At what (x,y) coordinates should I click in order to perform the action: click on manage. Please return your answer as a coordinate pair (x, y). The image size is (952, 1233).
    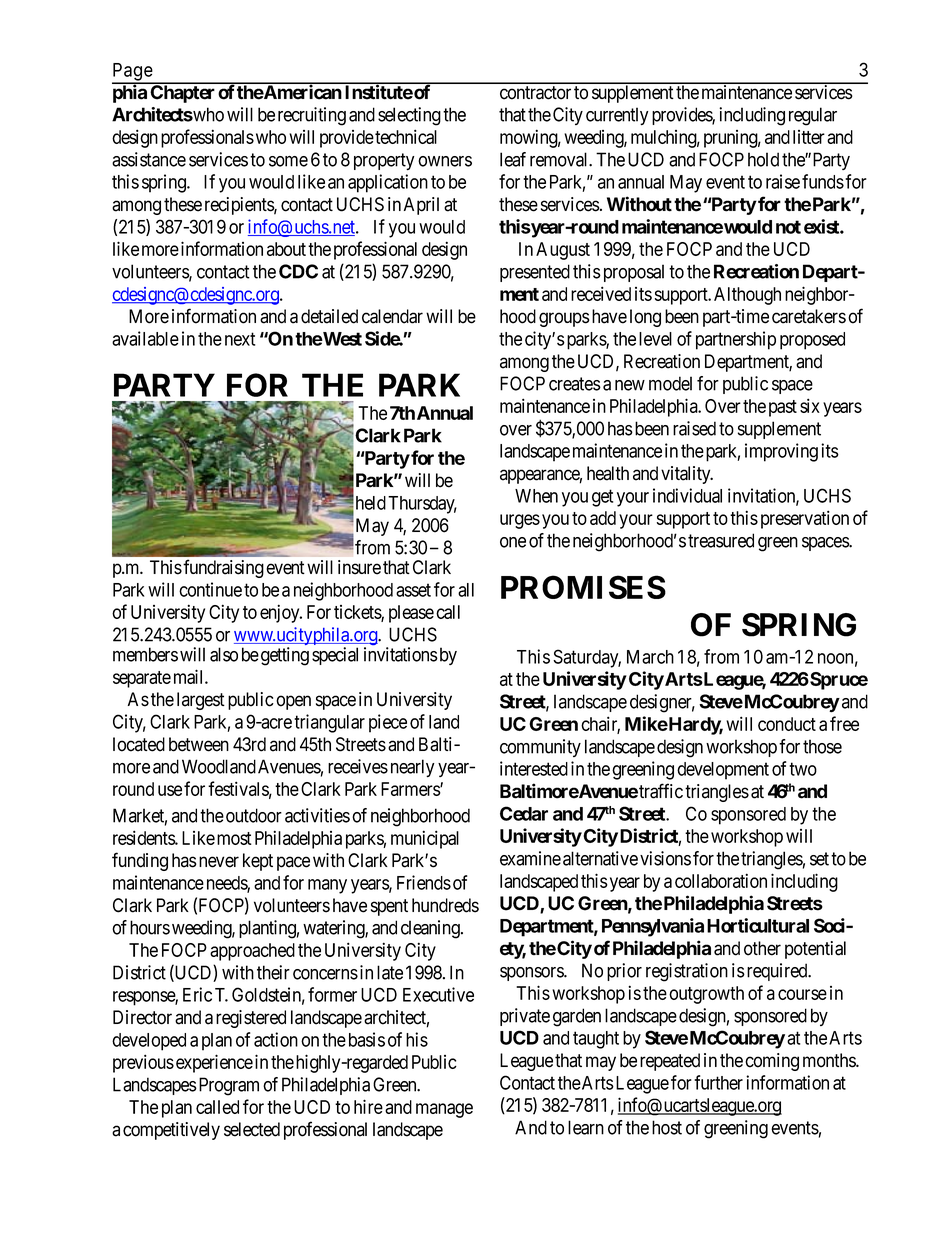
    Looking at the image, I should click on (444, 1110).
